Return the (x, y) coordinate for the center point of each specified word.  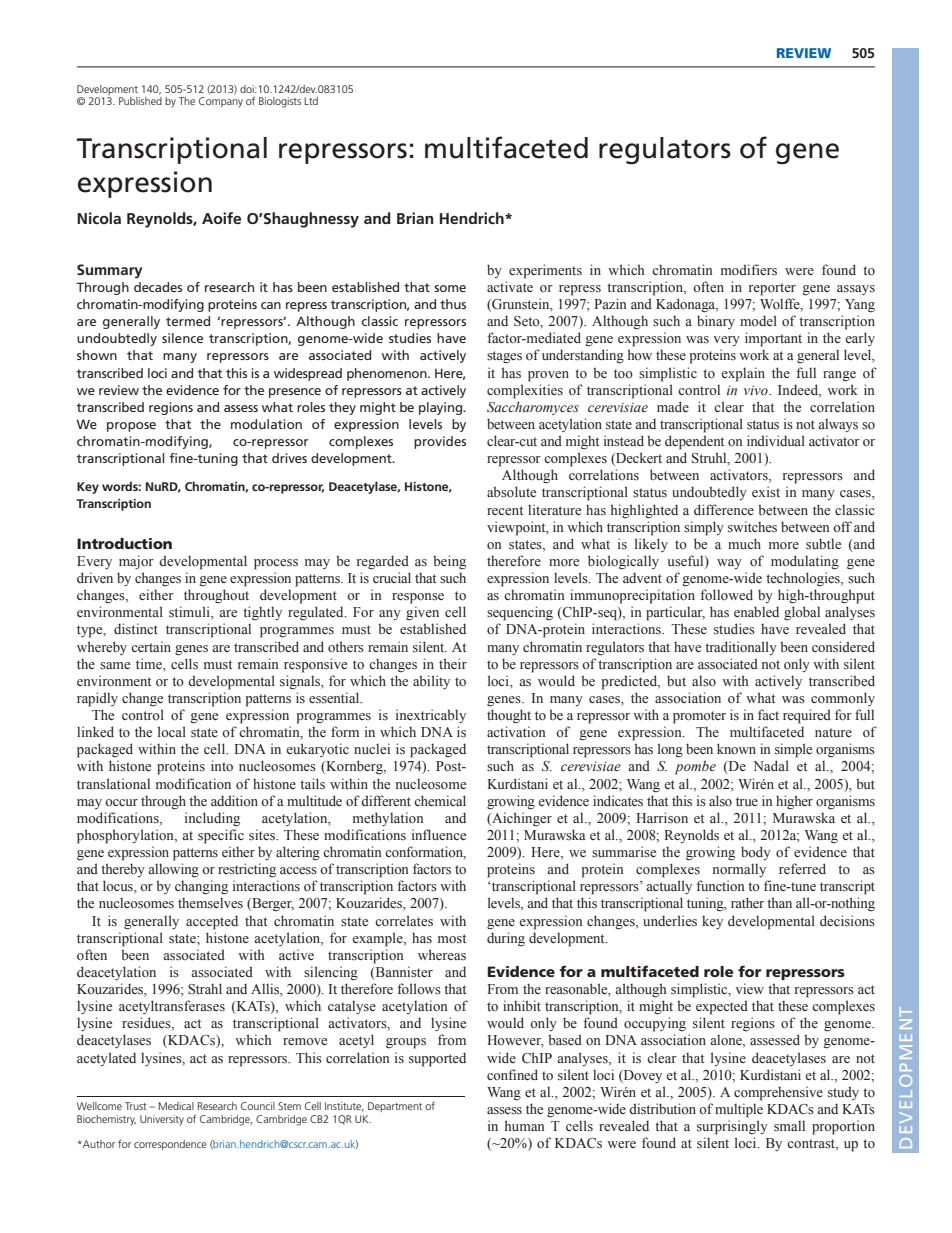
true (747, 801)
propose (131, 427)
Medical (176, 1106)
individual (776, 440)
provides (440, 442)
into (222, 766)
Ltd (311, 101)
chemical (440, 800)
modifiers (749, 270)
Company (221, 102)
